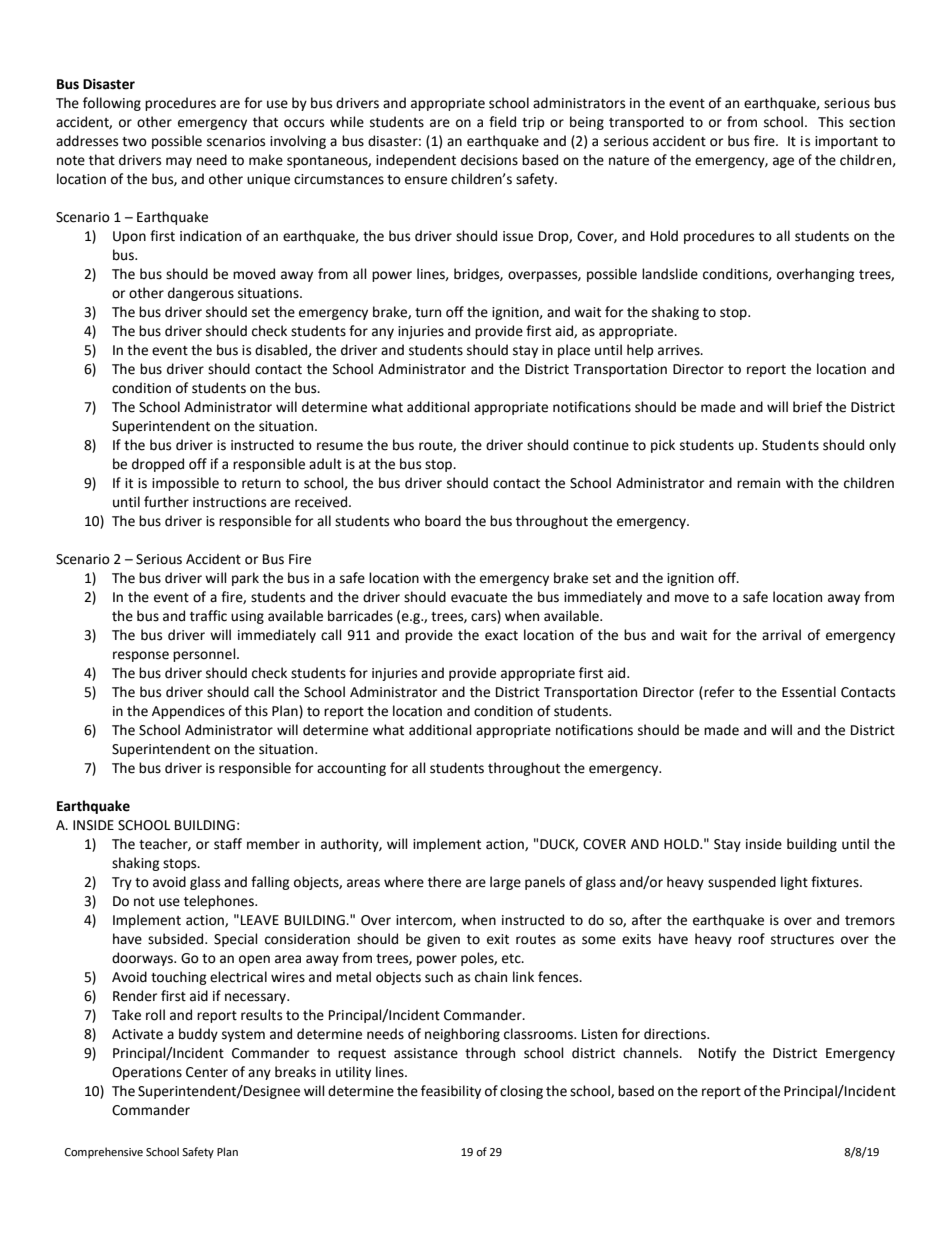  What do you see at coordinates (147, 1073) in the document?
I see `Operations` at bounding box center [147, 1073].
